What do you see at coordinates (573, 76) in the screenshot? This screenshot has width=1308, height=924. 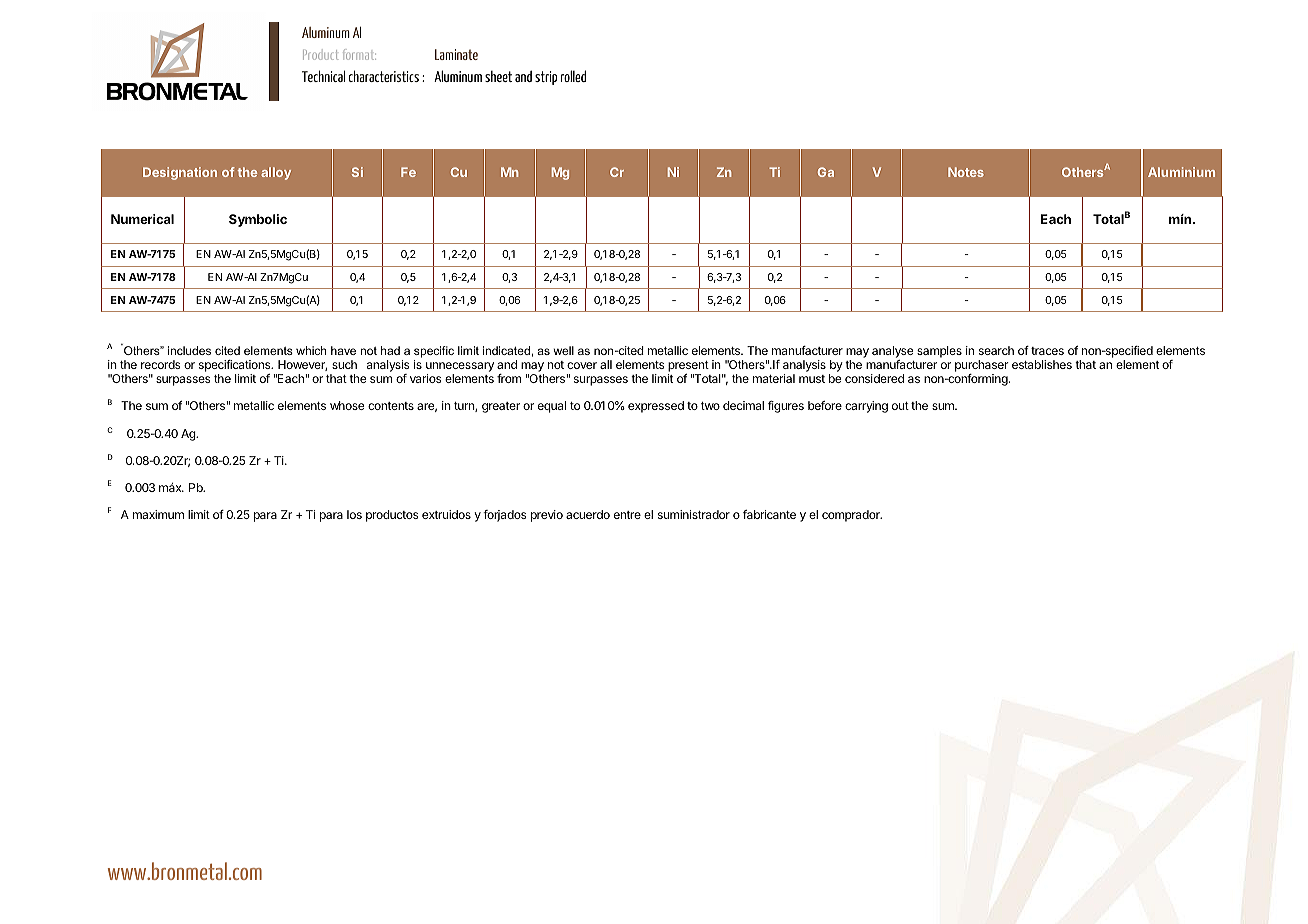 I see `rolled` at bounding box center [573, 76].
